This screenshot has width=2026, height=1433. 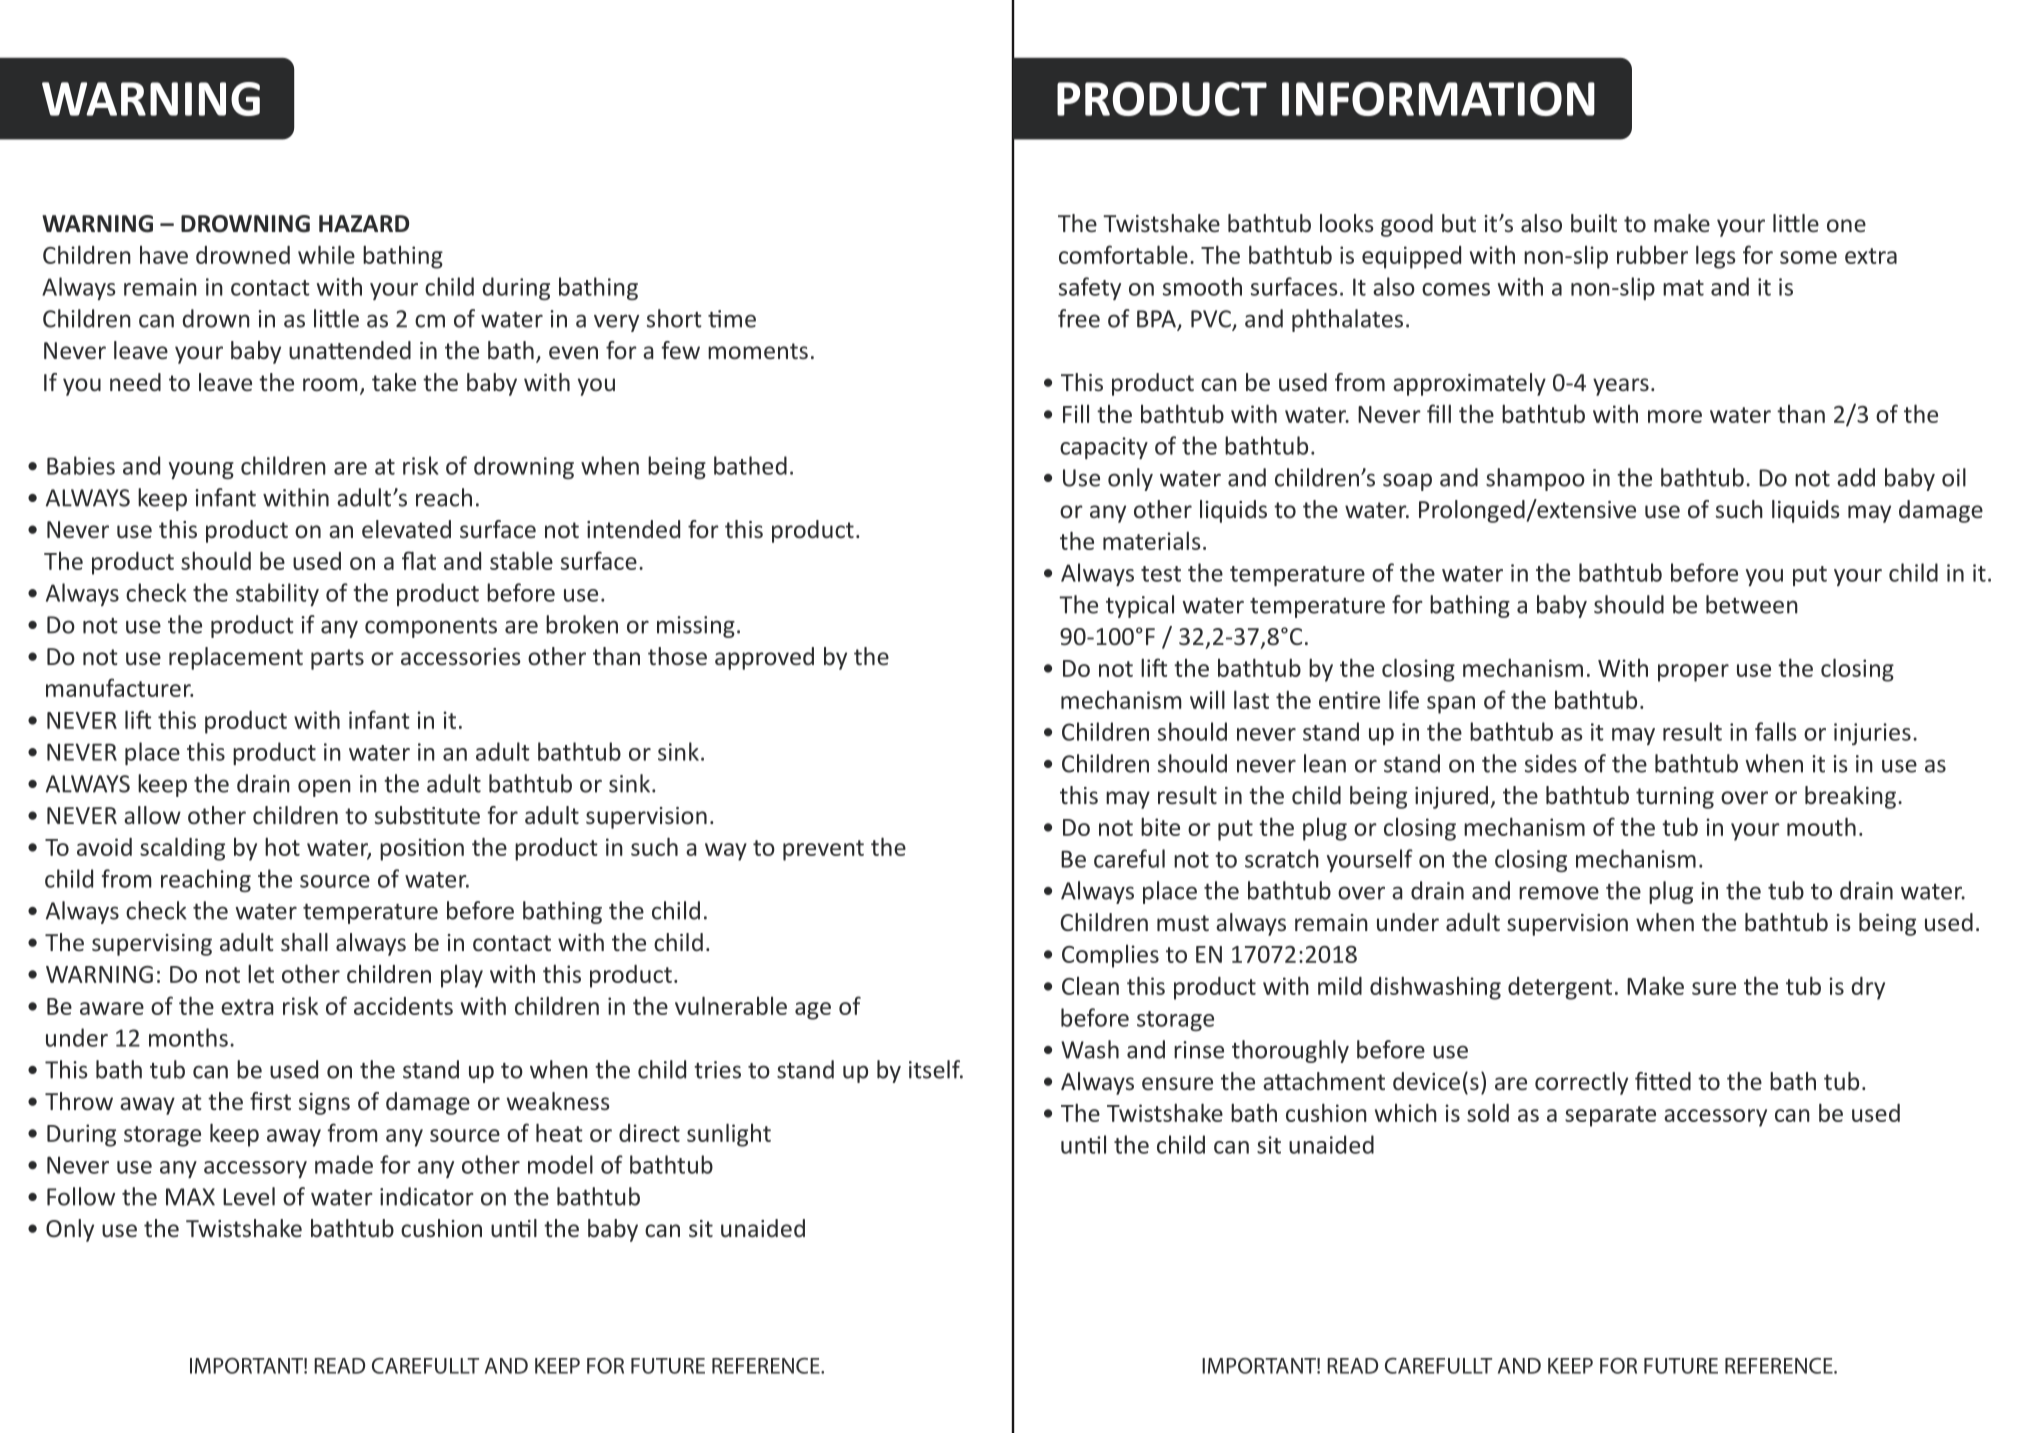 What do you see at coordinates (1123, 254) in the screenshot?
I see `comfortable` at bounding box center [1123, 254].
